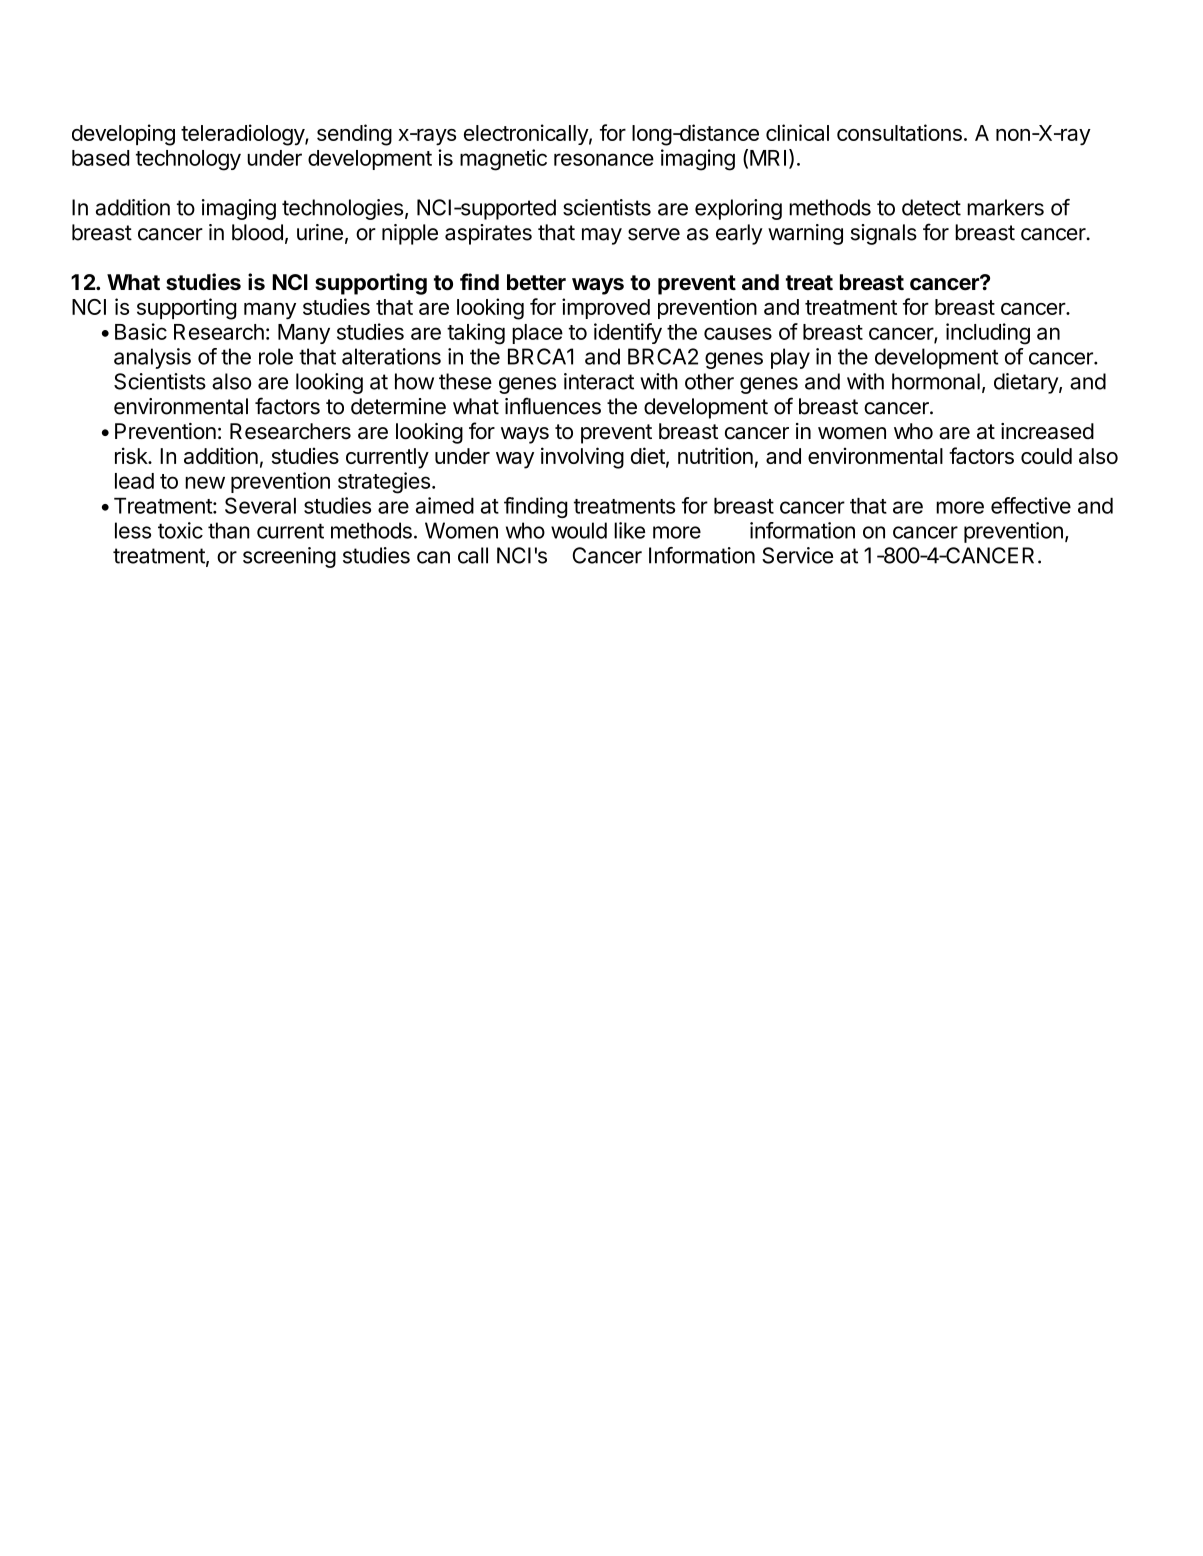 The height and width of the screenshot is (1556, 1203). What do you see at coordinates (602, 236) in the screenshot?
I see `may` at bounding box center [602, 236].
